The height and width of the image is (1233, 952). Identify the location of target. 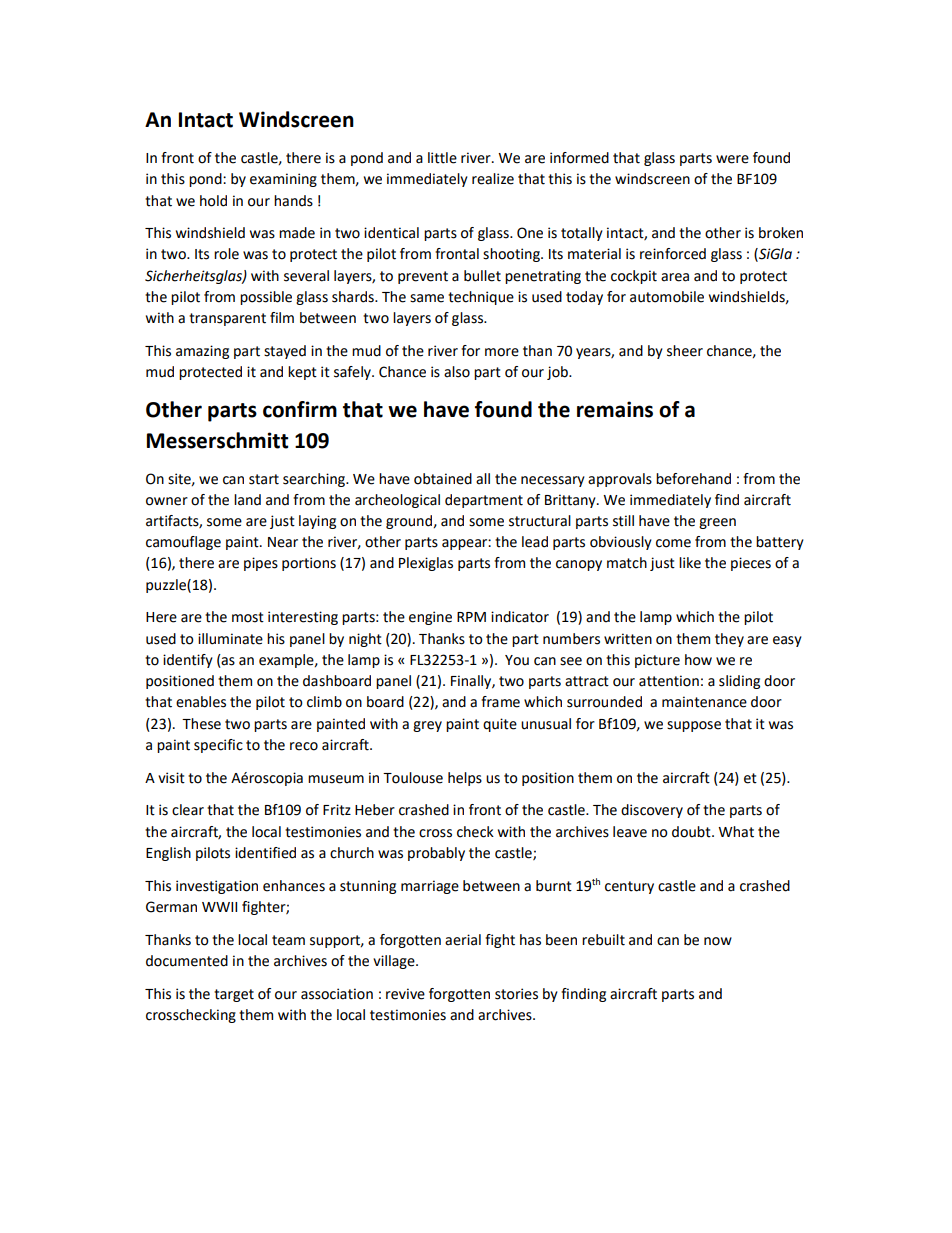
(234, 995).
